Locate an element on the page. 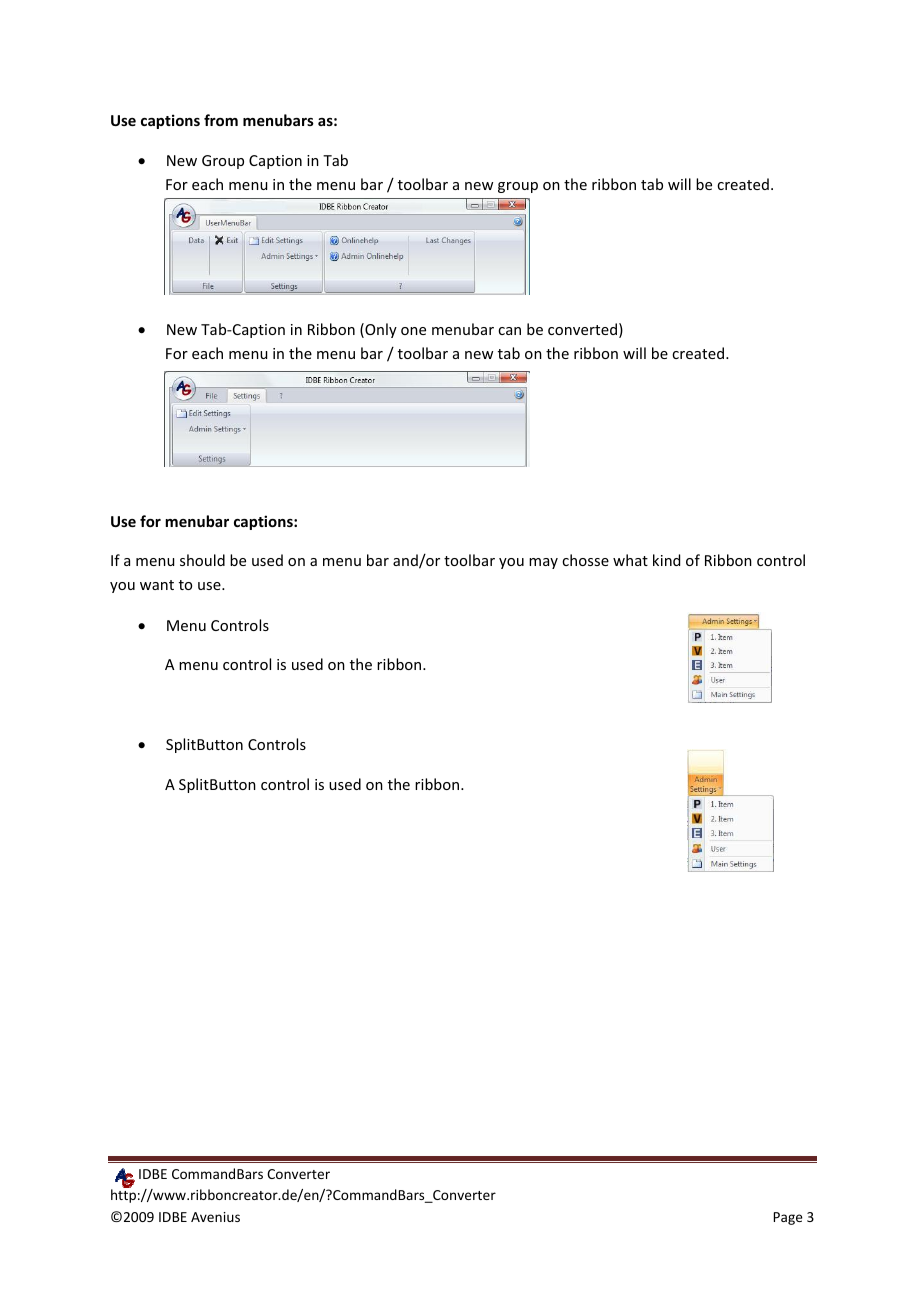  may is located at coordinates (543, 563).
